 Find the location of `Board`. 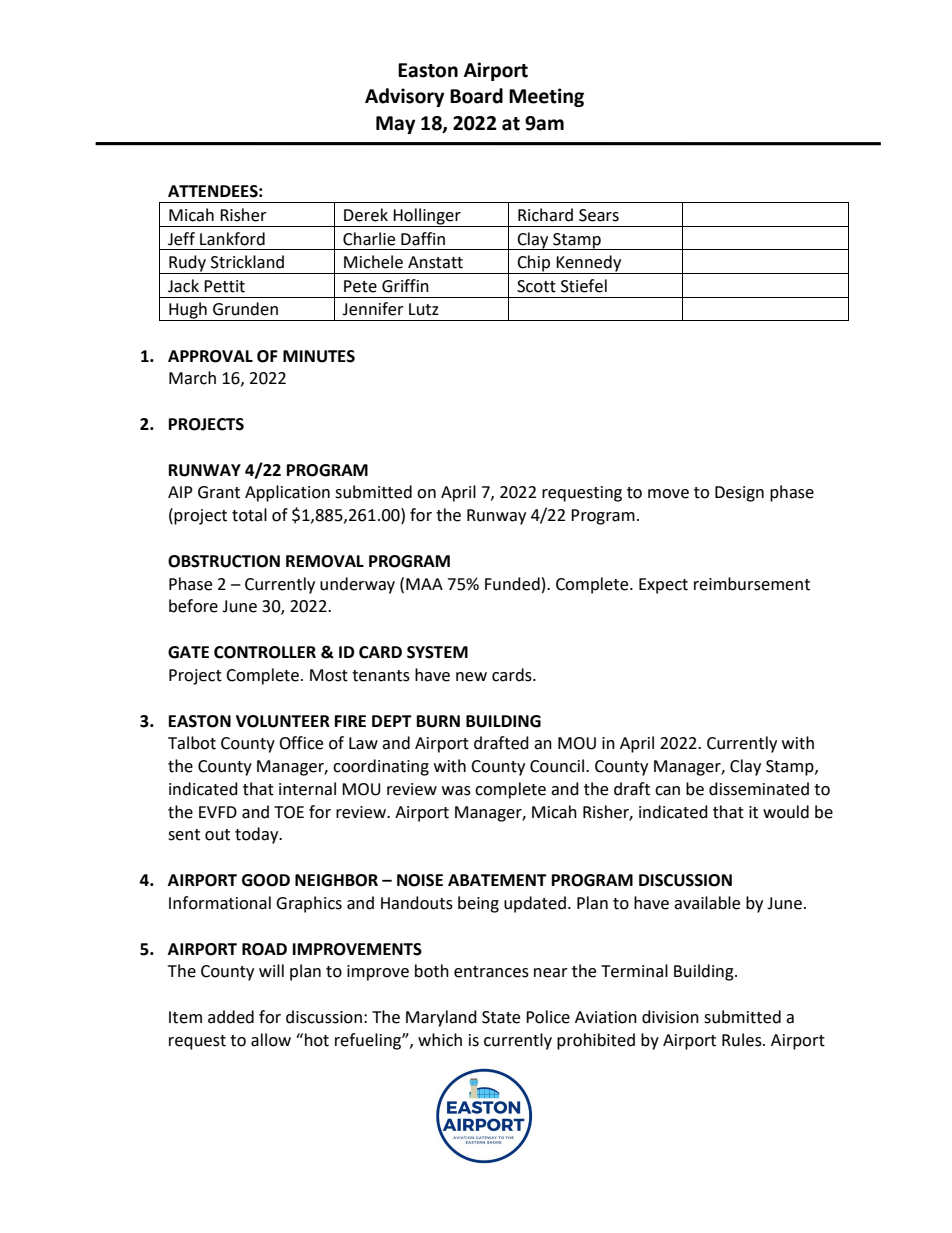

Board is located at coordinates (476, 96).
